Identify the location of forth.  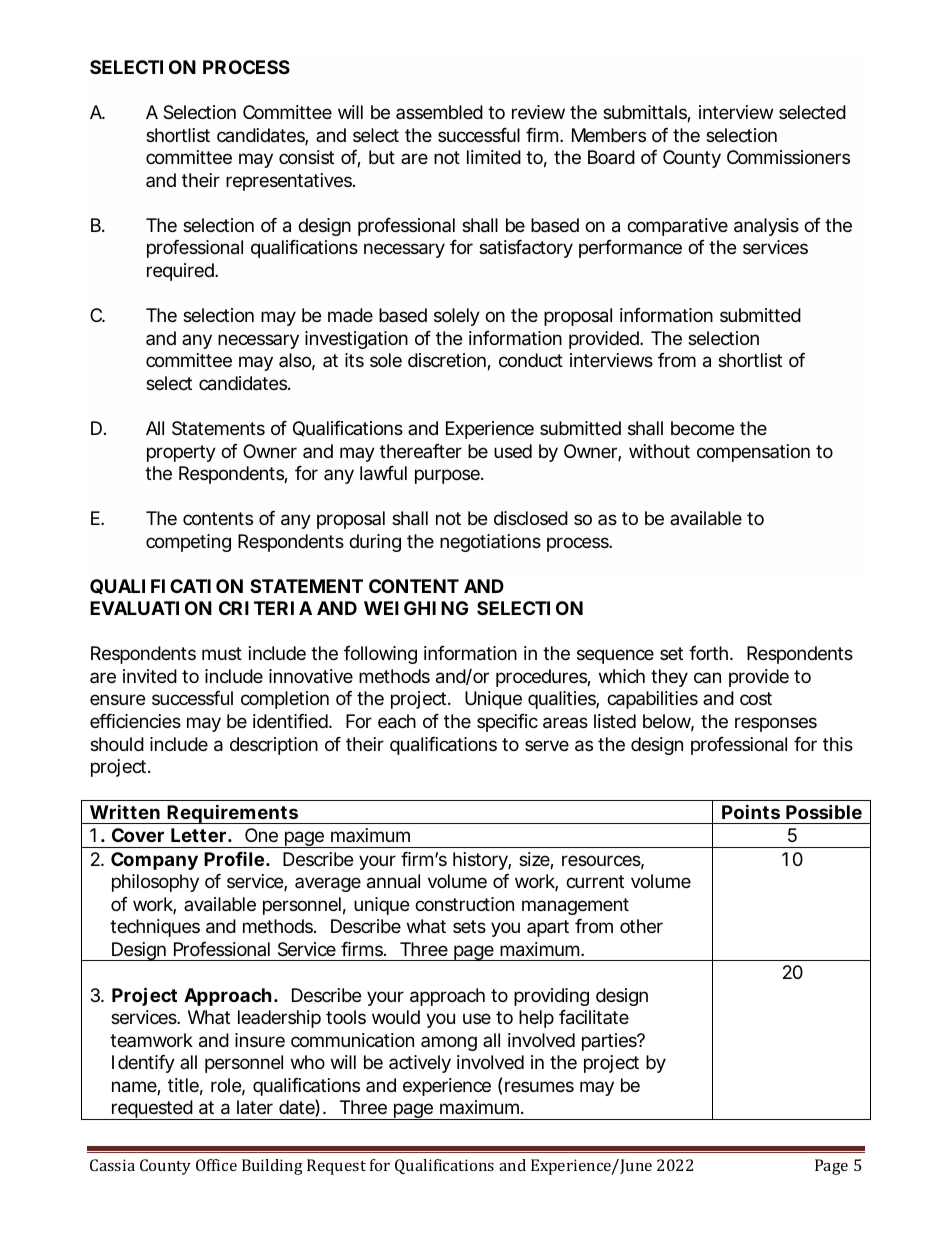
(710, 653).
